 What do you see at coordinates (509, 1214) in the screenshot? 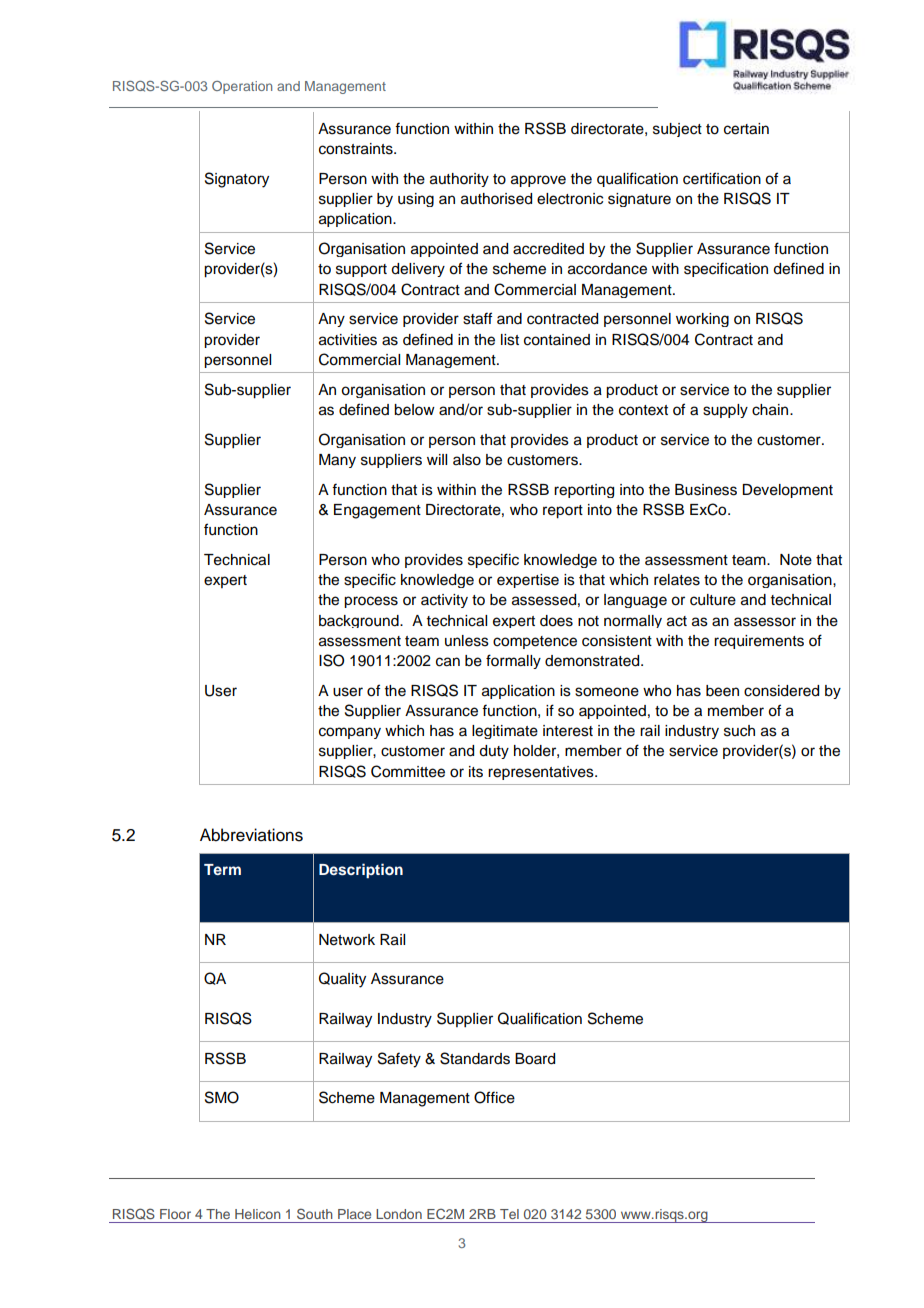
I see `Tel` at bounding box center [509, 1214].
